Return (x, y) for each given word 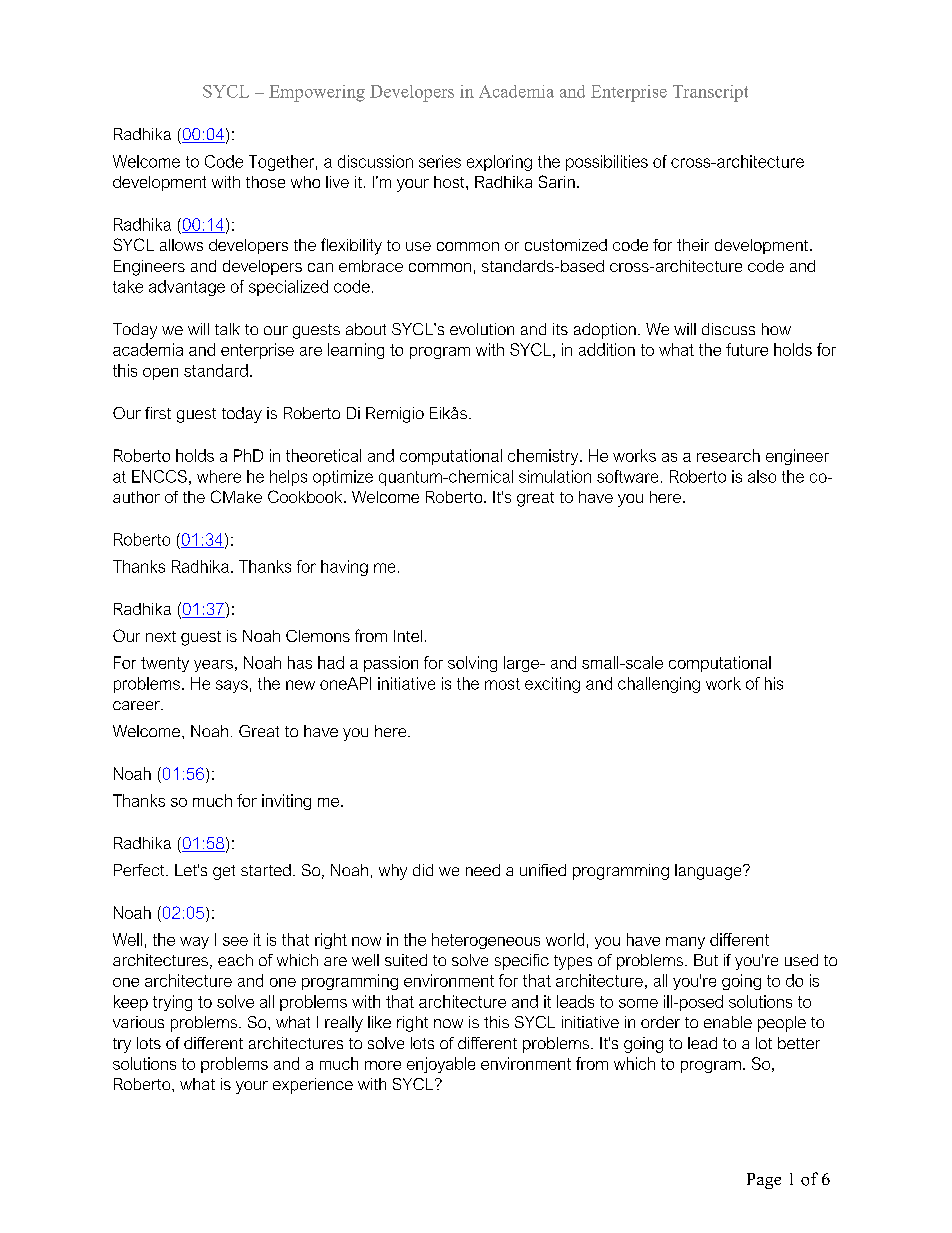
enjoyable (441, 1065)
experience (313, 1086)
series (440, 161)
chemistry (544, 457)
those (265, 182)
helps (288, 478)
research (728, 455)
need (483, 870)
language (709, 872)
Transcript (710, 93)
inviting (286, 802)
